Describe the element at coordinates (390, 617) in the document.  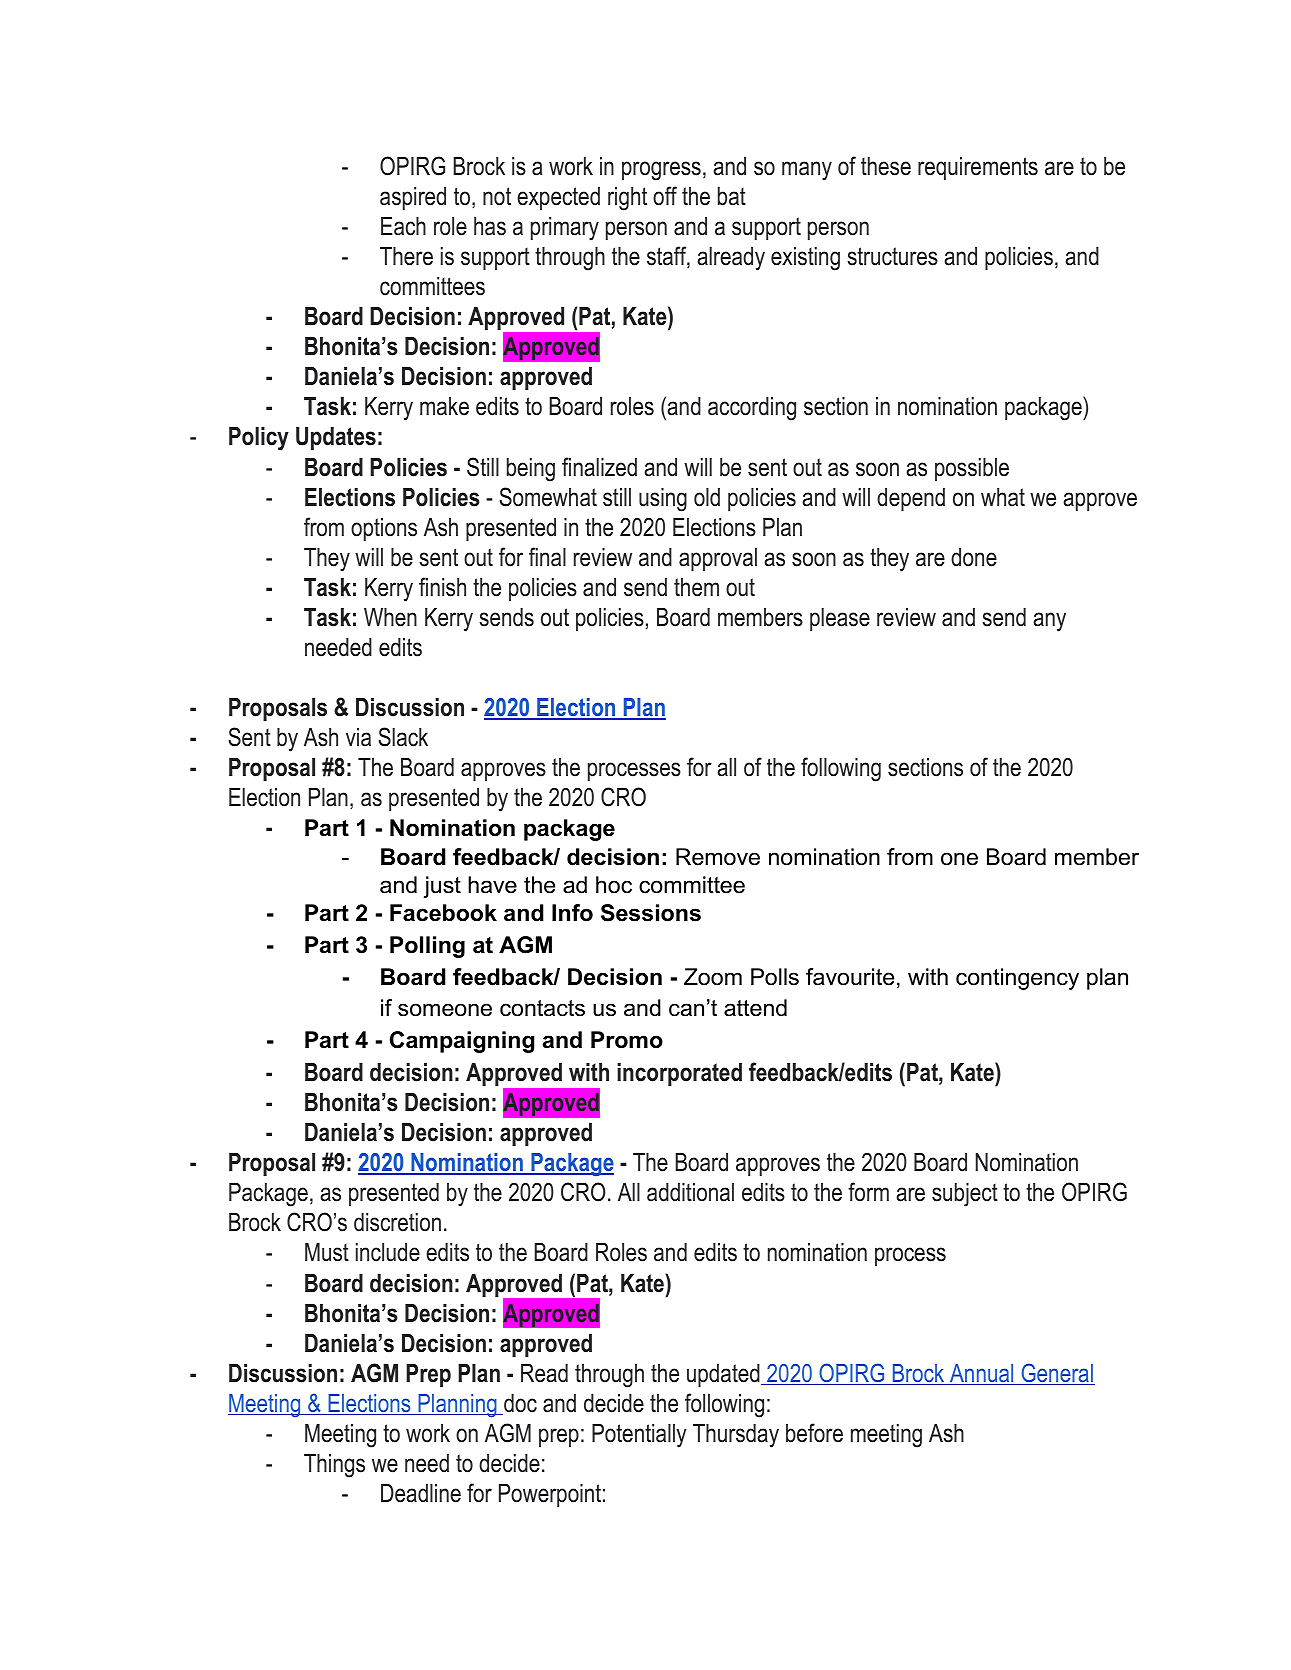
I see `When` at that location.
